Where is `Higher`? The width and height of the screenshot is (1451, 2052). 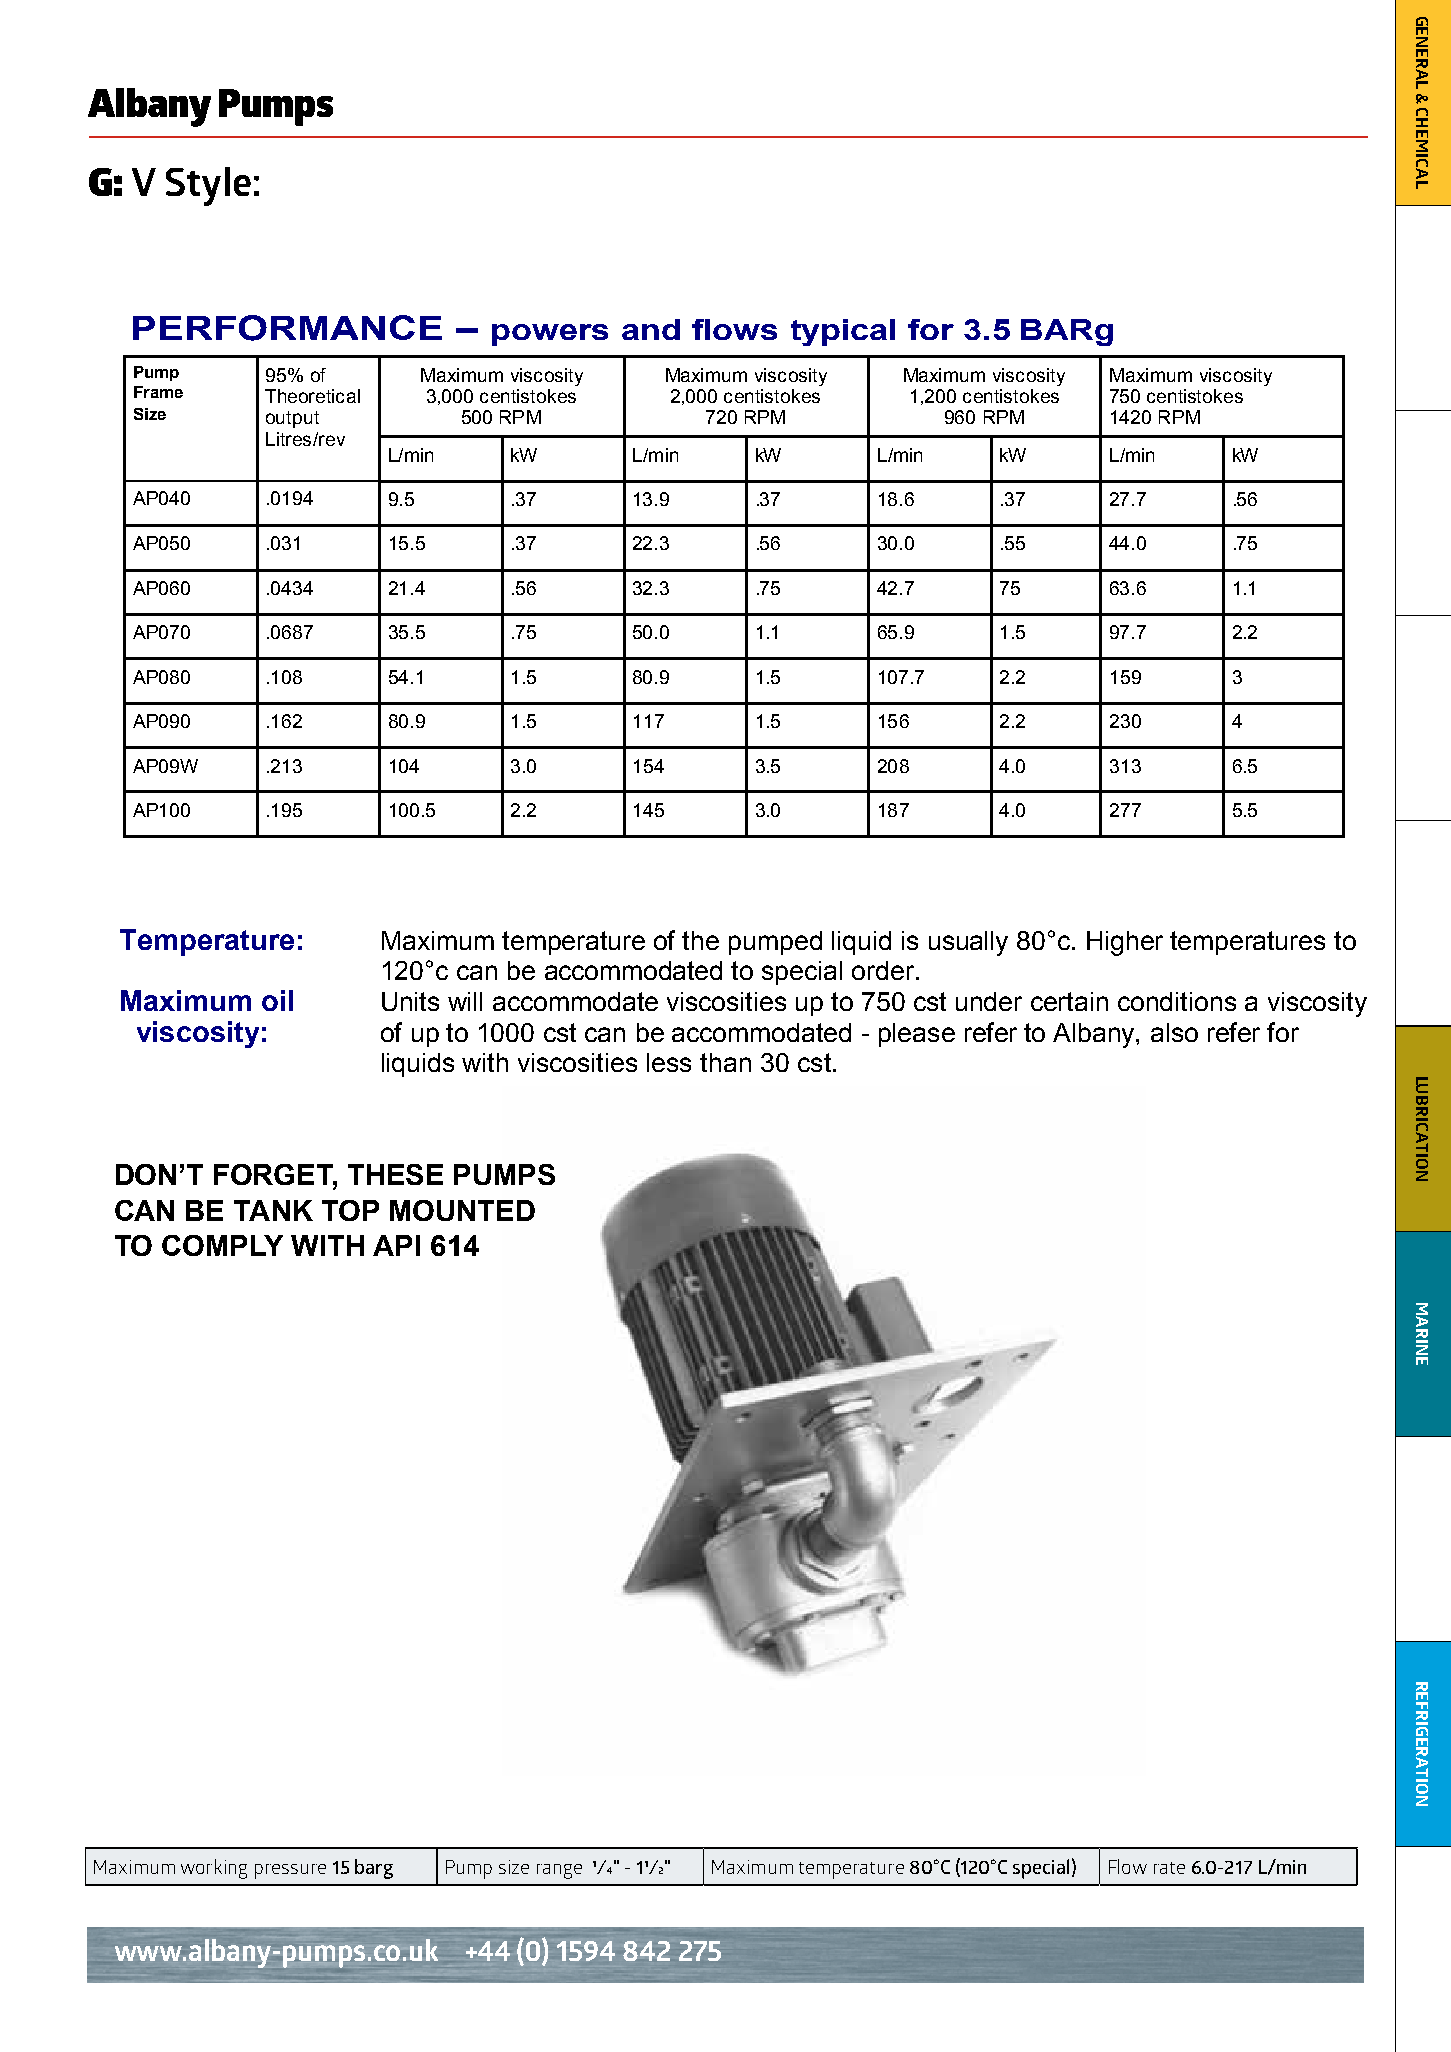
Higher is located at coordinates (1125, 943).
